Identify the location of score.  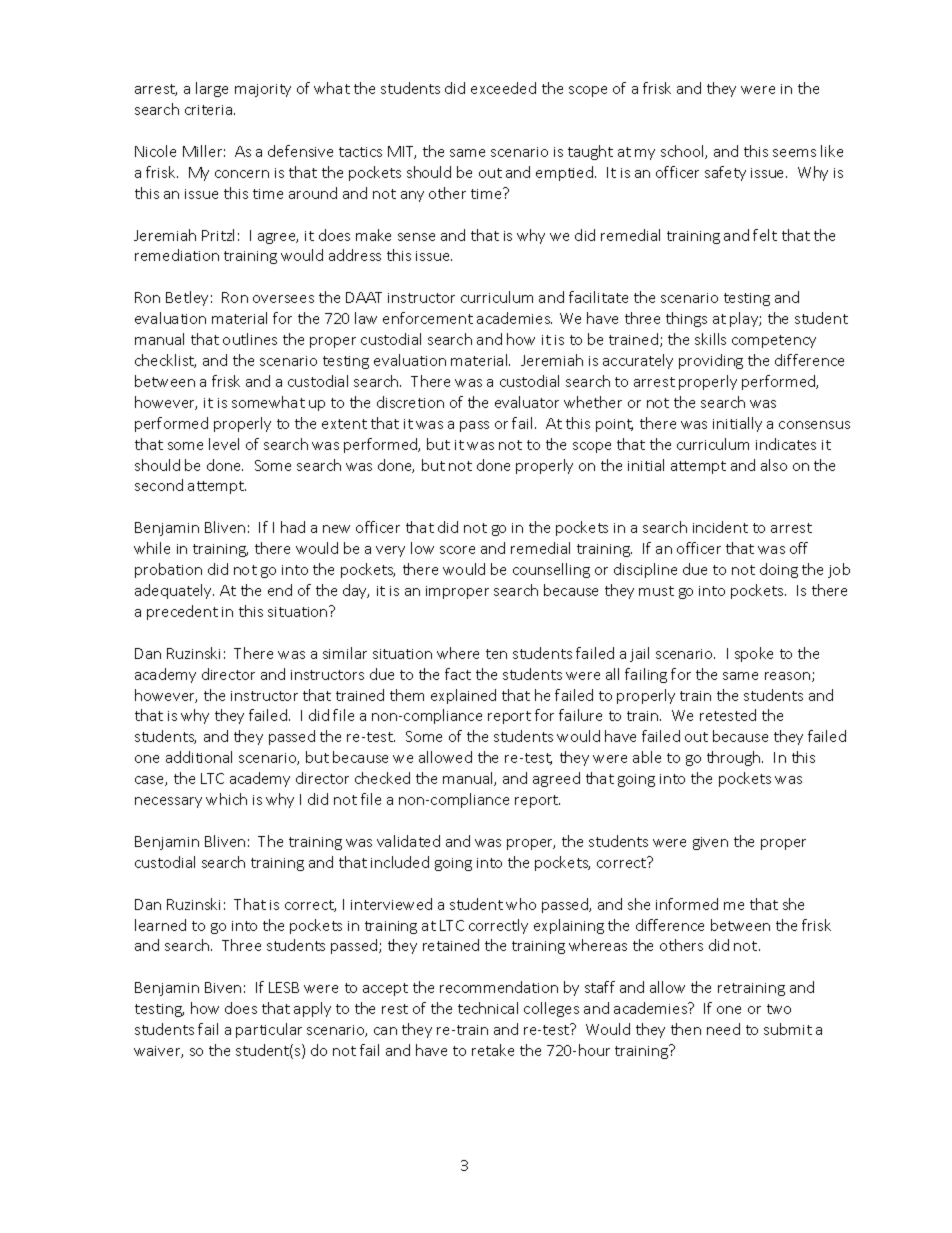
(457, 550).
